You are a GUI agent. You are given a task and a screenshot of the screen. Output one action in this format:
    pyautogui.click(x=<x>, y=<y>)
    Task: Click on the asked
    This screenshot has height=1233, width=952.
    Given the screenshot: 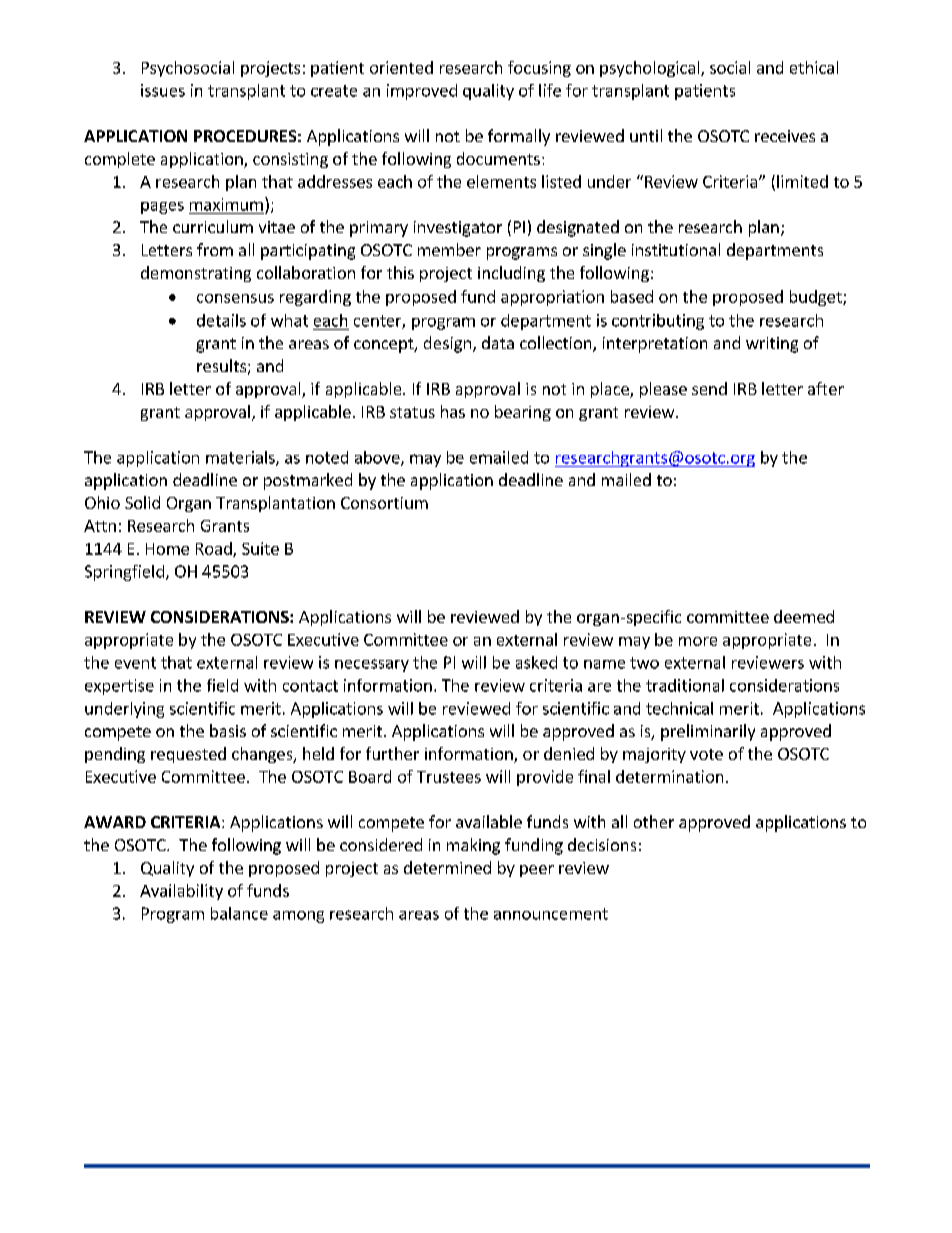 What is the action you would take?
    pyautogui.click(x=536, y=662)
